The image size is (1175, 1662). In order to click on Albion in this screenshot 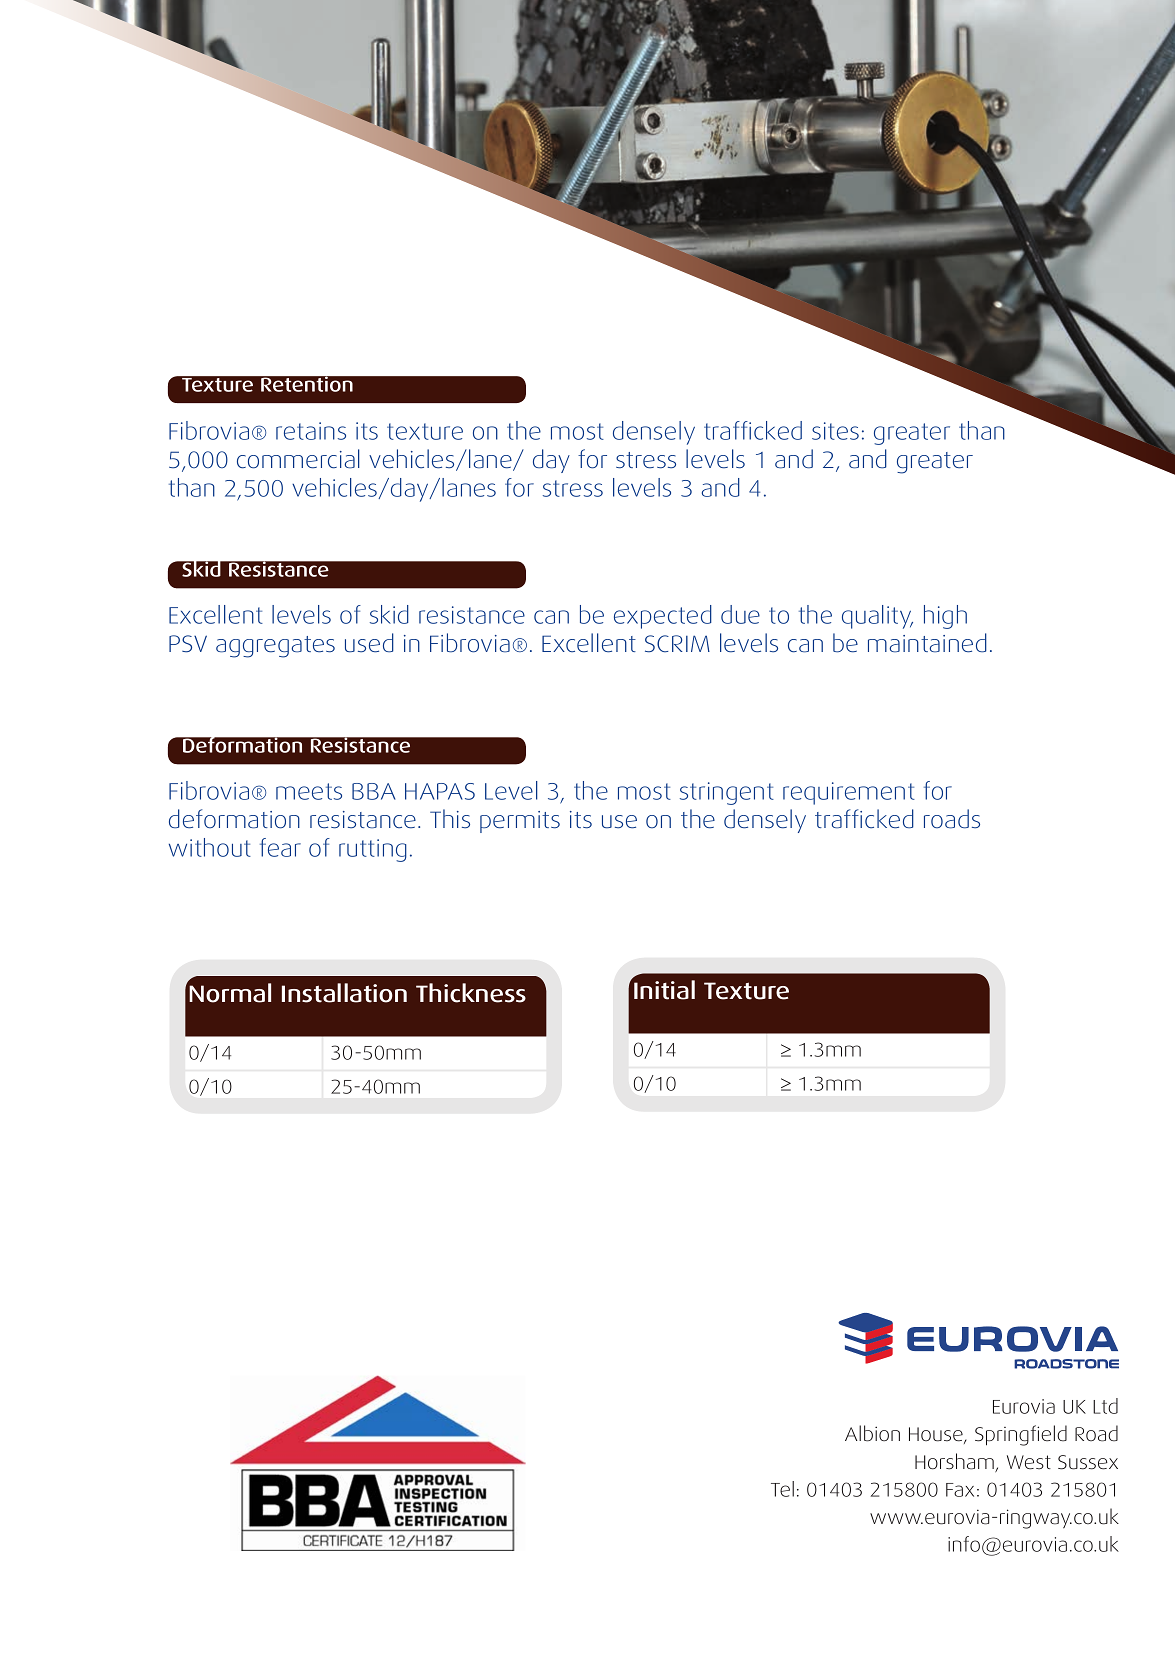, I will do `click(872, 1433)`.
